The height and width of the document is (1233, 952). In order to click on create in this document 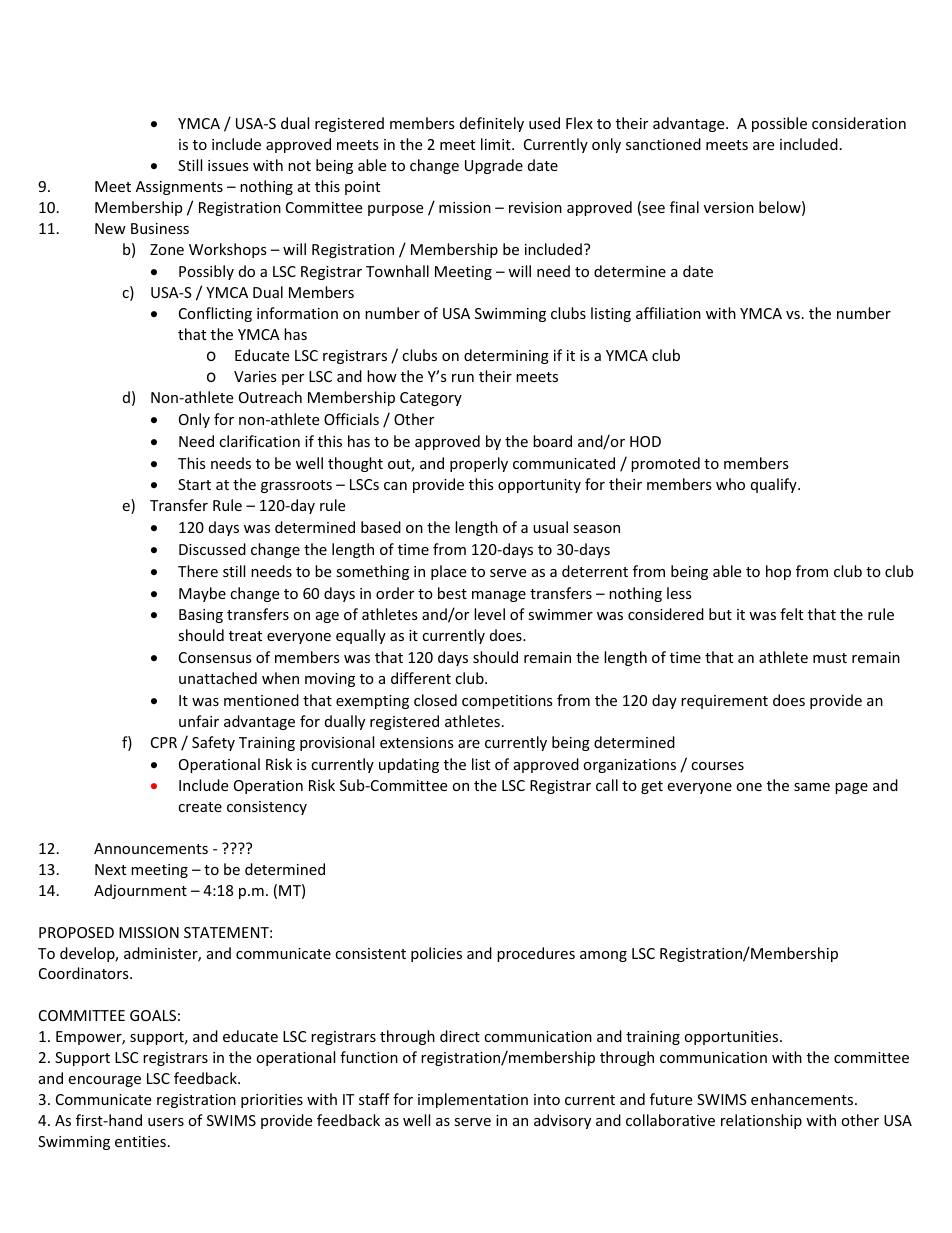, I will do `click(200, 807)`.
